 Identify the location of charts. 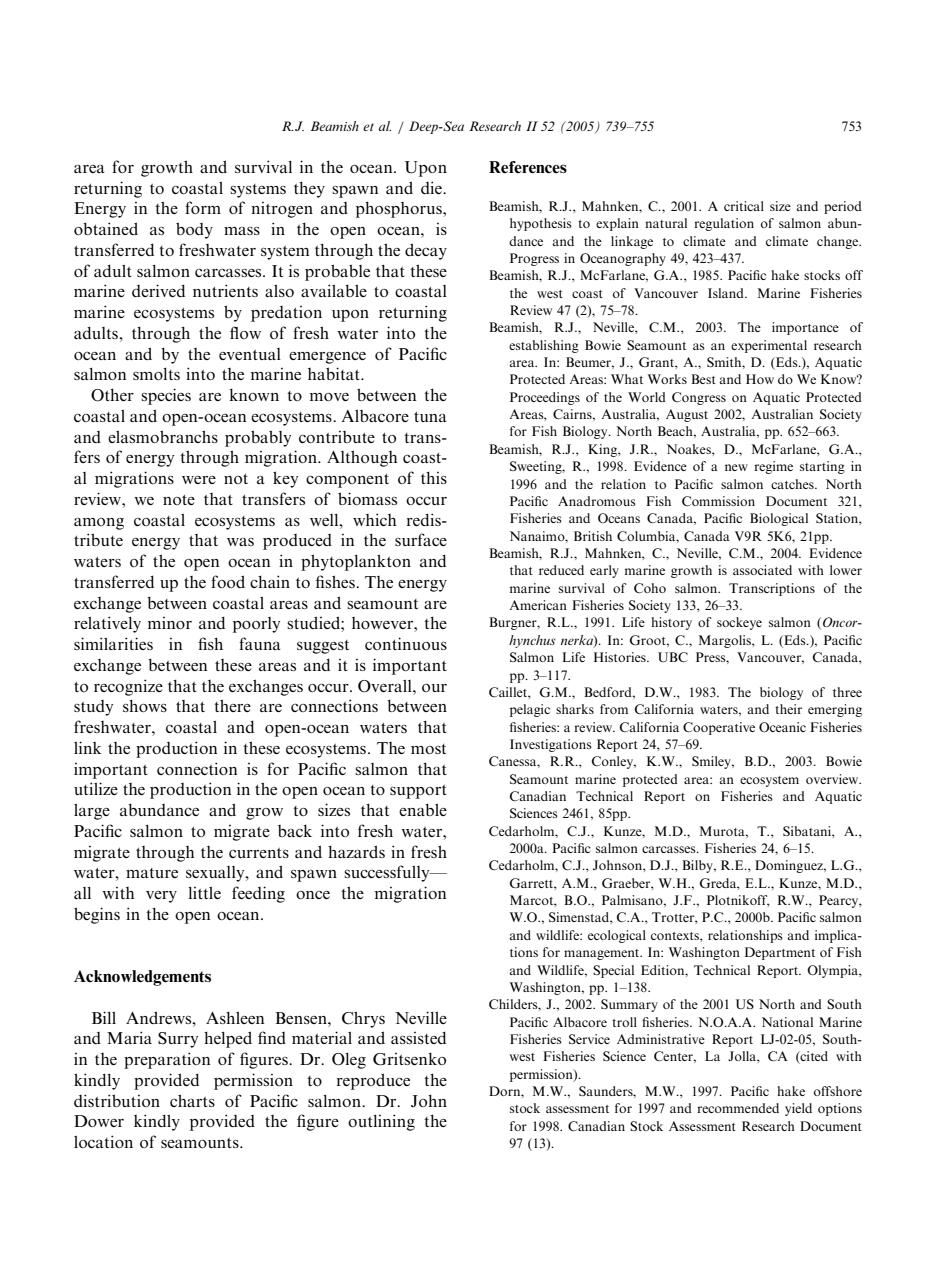
(192, 1100).
